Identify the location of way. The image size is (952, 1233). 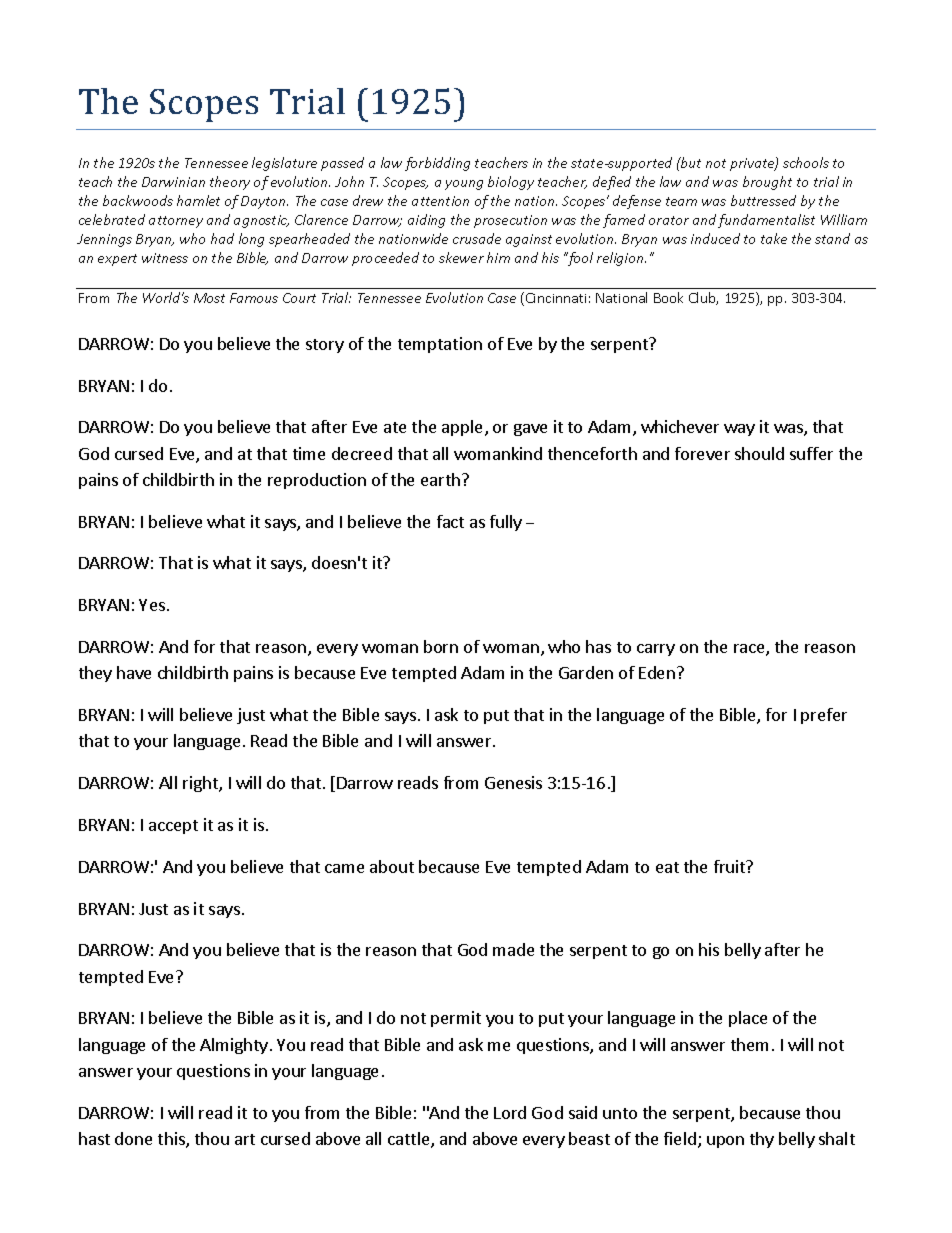
(739, 430).
